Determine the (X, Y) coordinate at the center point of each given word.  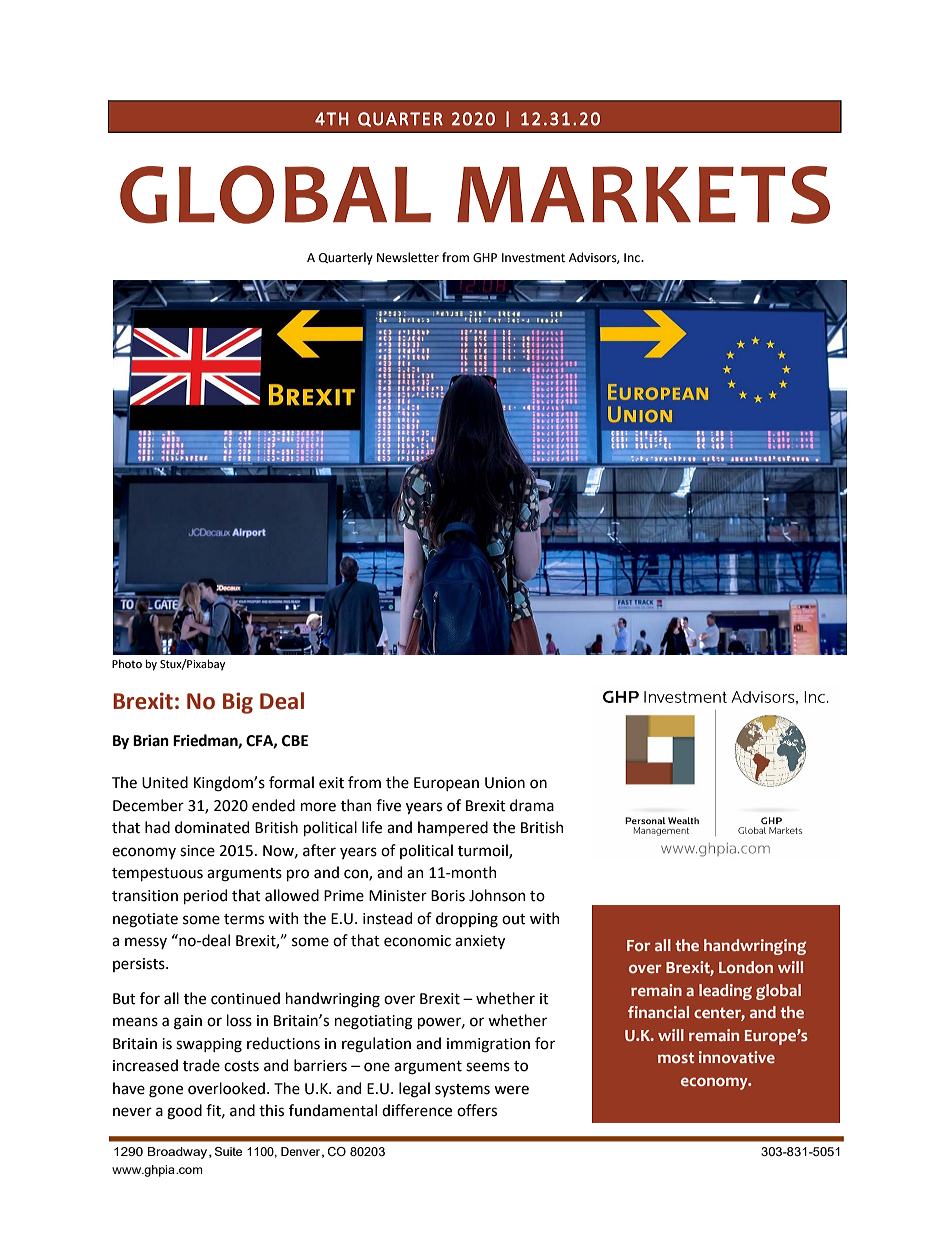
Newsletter (408, 257)
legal (414, 1090)
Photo (127, 663)
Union (505, 783)
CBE (295, 741)
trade (201, 1065)
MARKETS (643, 195)
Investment (533, 258)
